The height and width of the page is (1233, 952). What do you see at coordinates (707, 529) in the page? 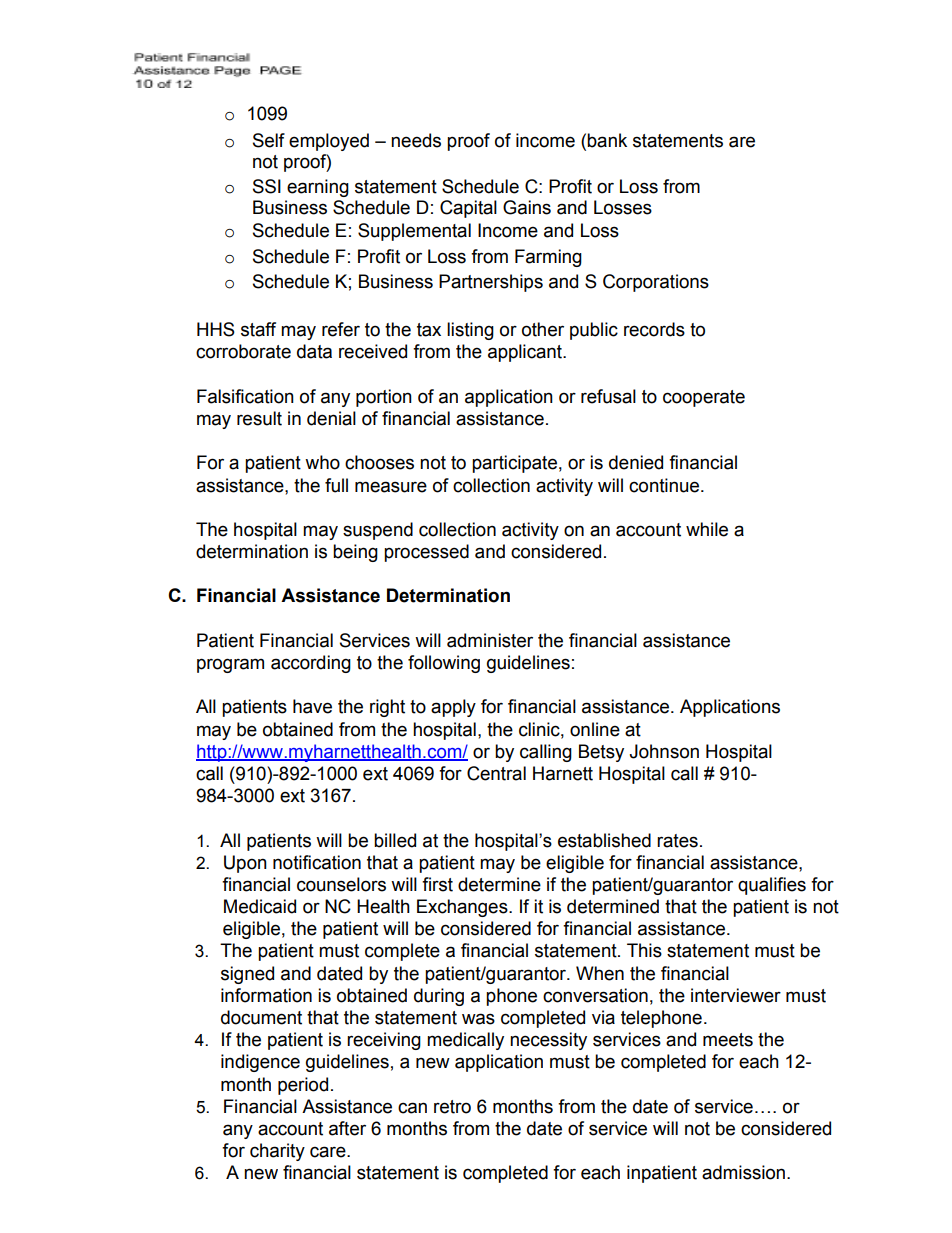
I see `while` at bounding box center [707, 529].
